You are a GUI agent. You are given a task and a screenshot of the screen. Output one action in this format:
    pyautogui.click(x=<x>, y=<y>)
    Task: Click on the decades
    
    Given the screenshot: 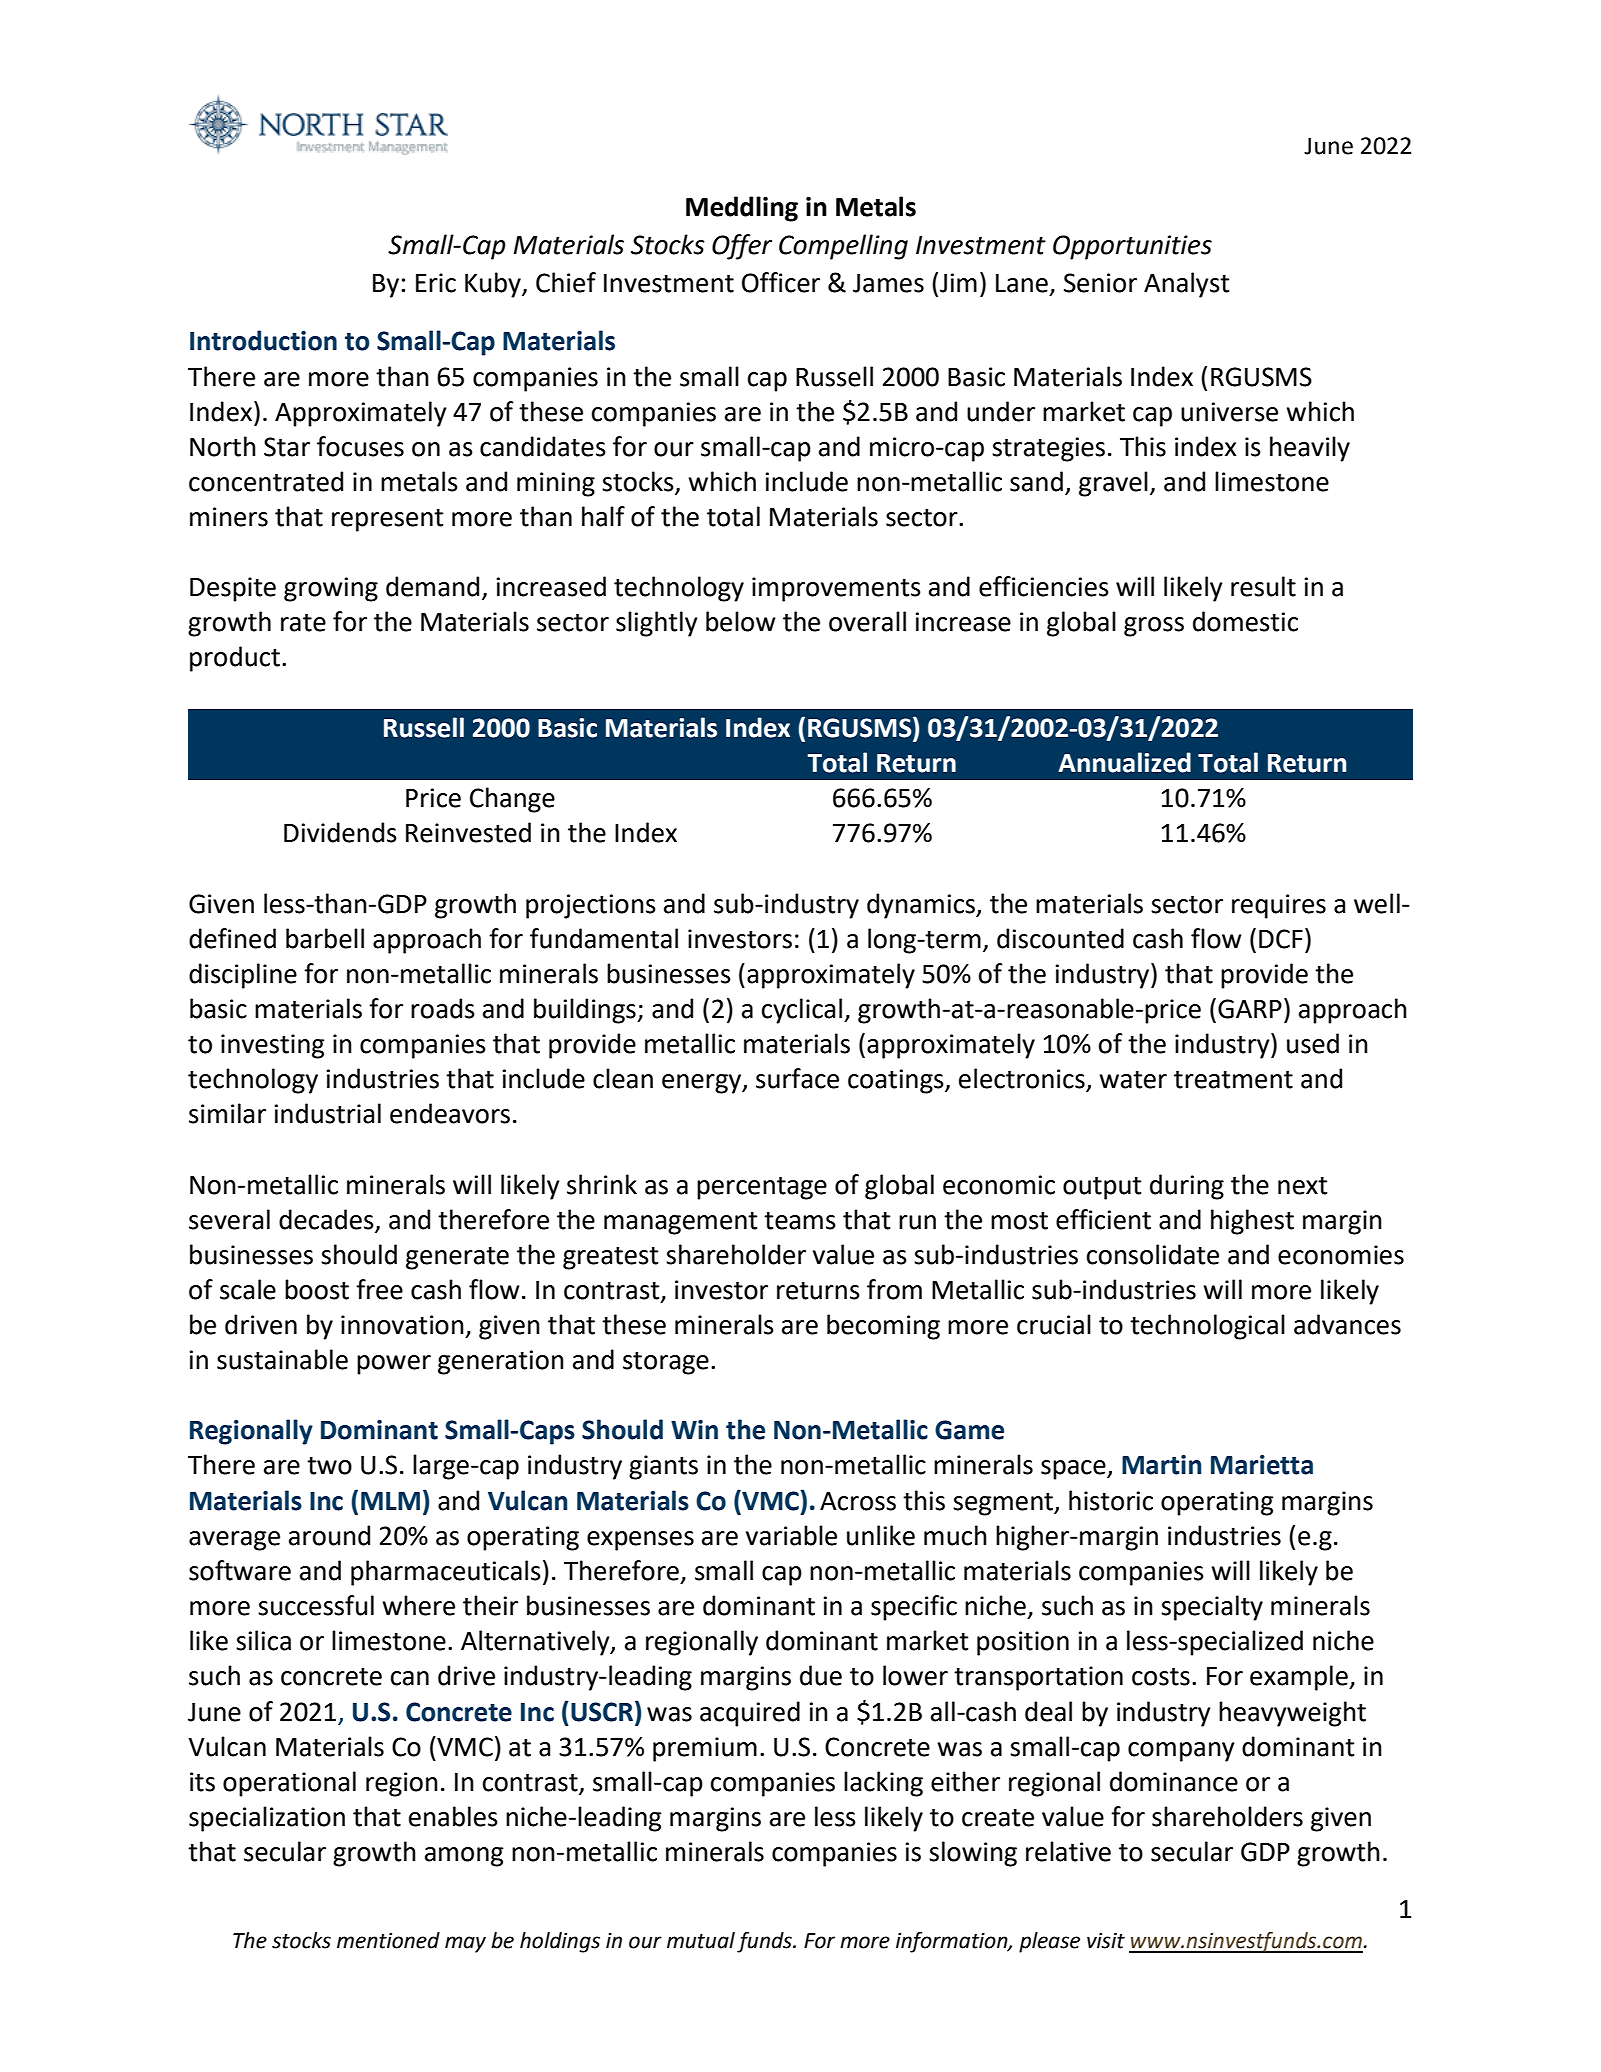 What is the action you would take?
    pyautogui.click(x=326, y=1219)
